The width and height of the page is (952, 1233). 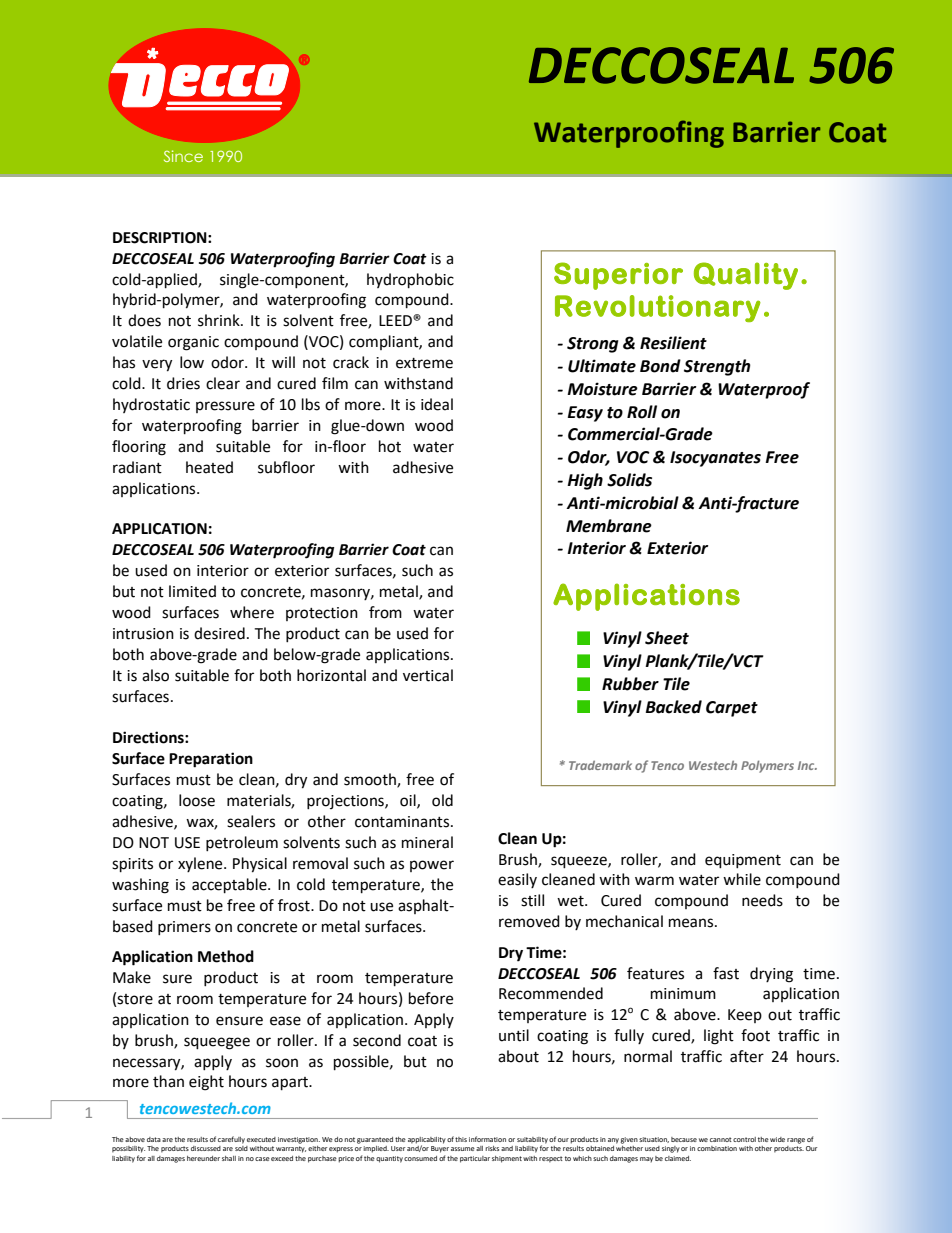 What do you see at coordinates (428, 675) in the page?
I see `vertical` at bounding box center [428, 675].
